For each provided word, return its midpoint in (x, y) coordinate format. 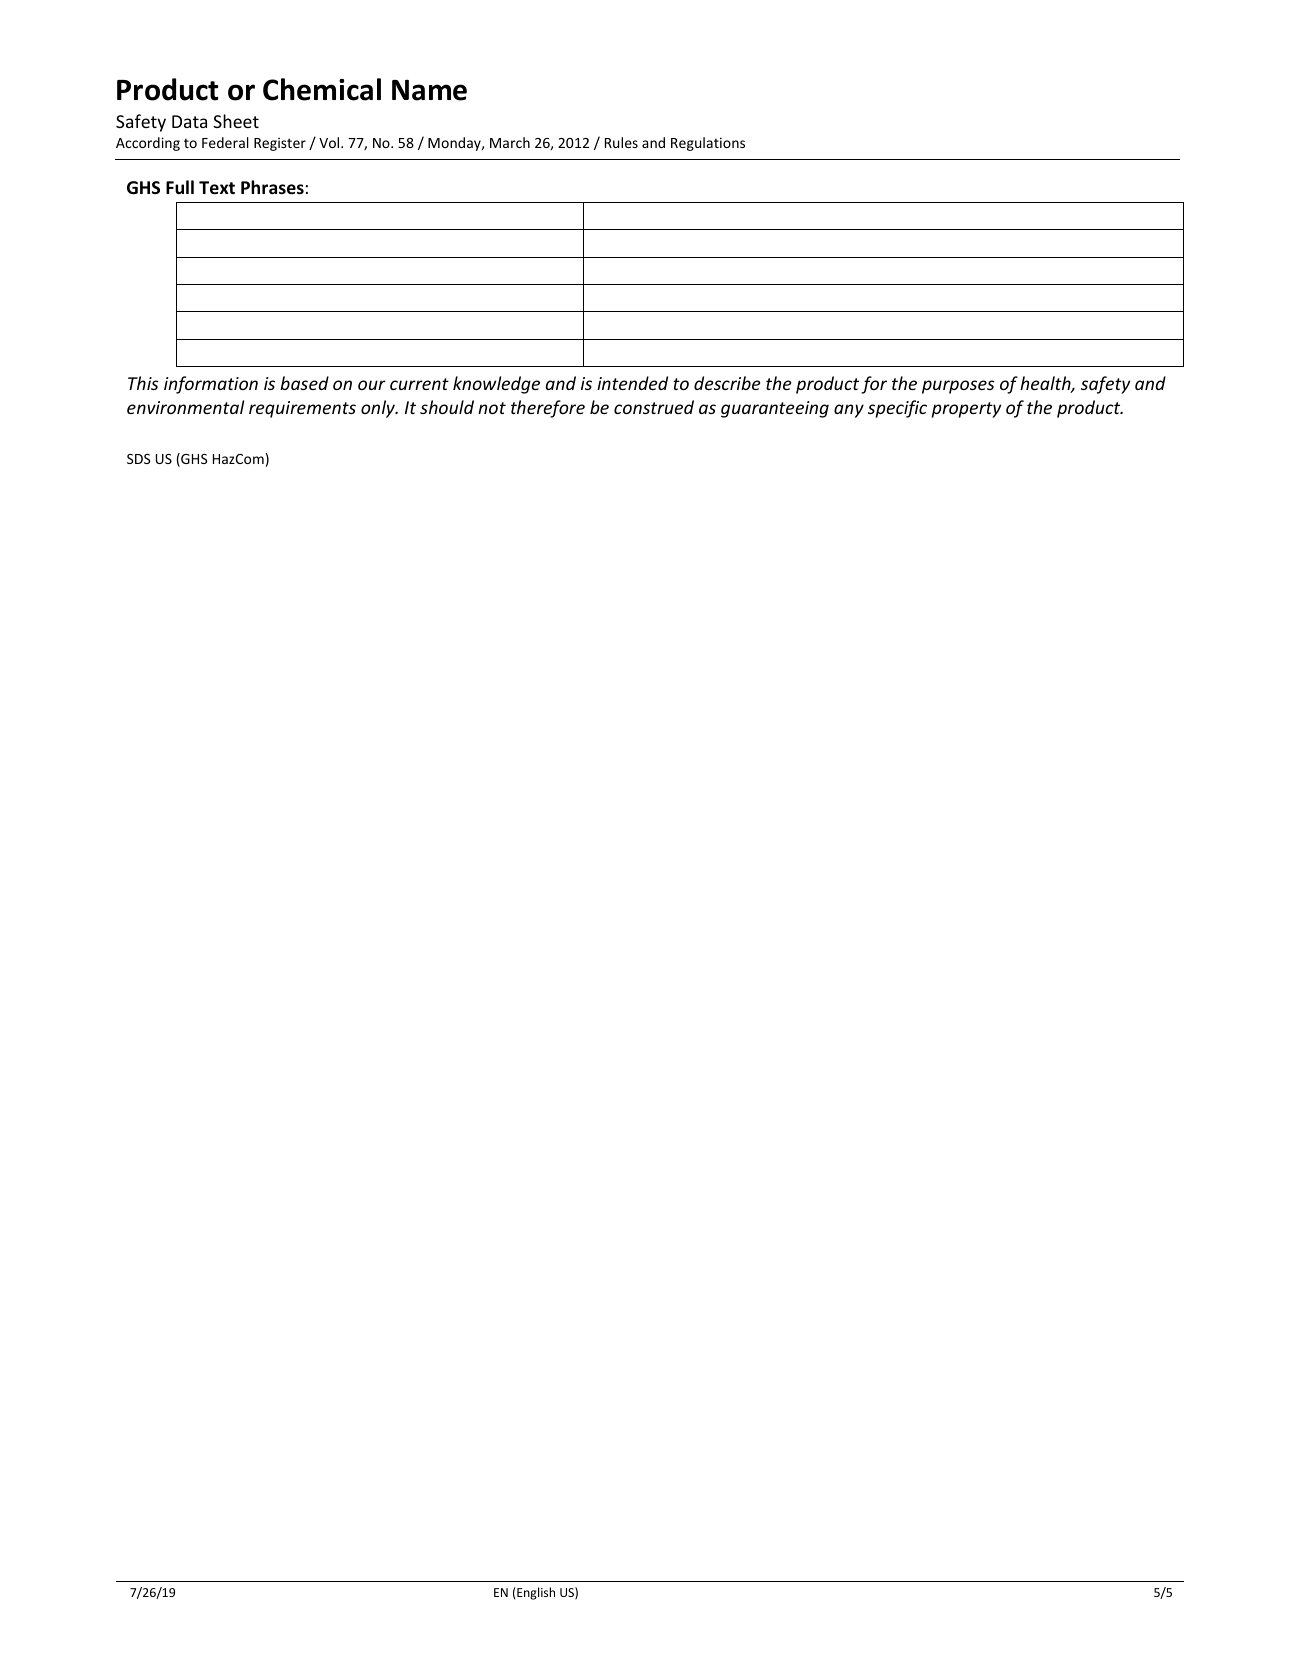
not (492, 408)
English (535, 1593)
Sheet (236, 121)
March (510, 142)
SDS (139, 459)
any (849, 411)
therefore (548, 409)
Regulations (708, 144)
